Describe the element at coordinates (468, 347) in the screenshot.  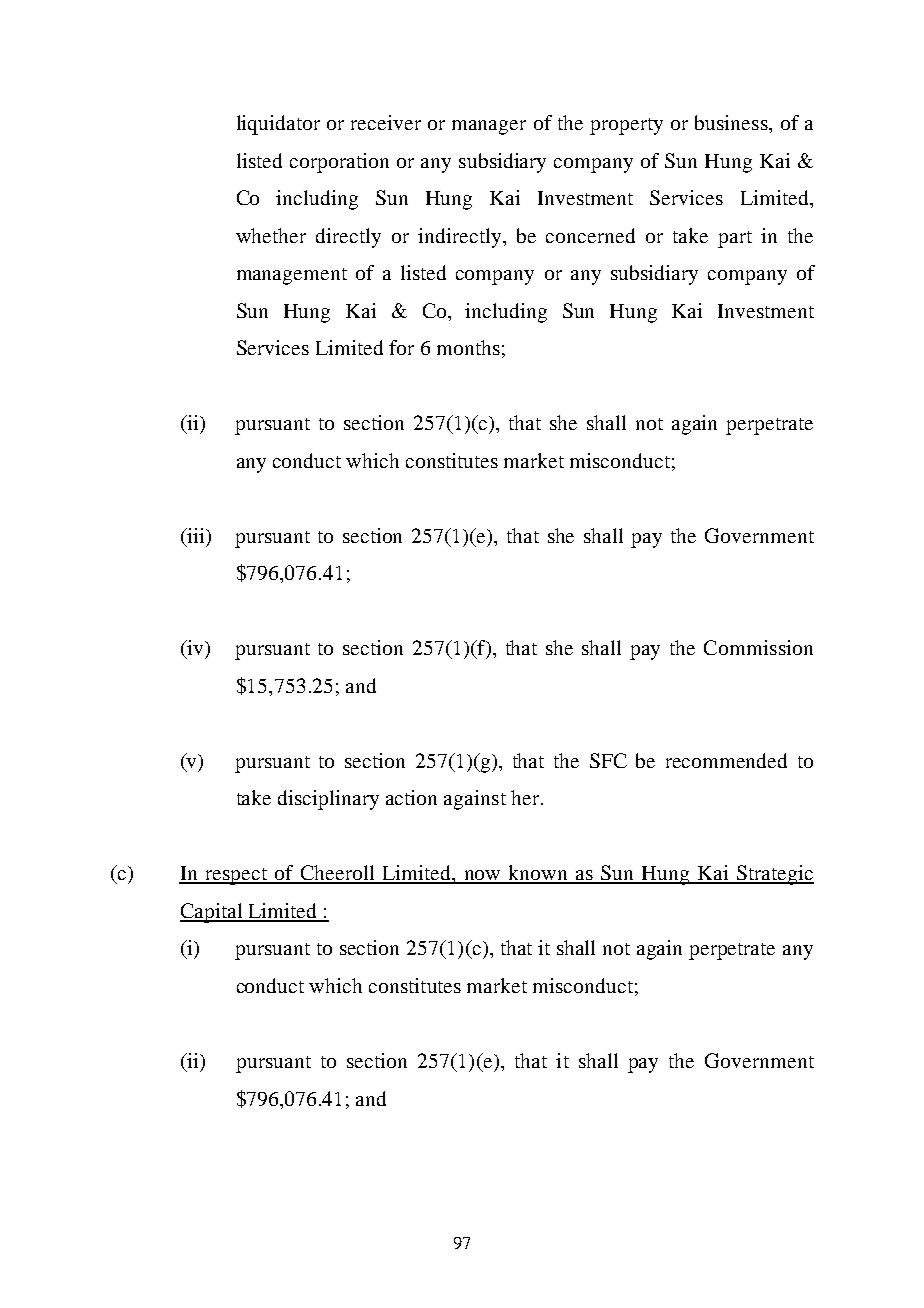
I see `months` at that location.
